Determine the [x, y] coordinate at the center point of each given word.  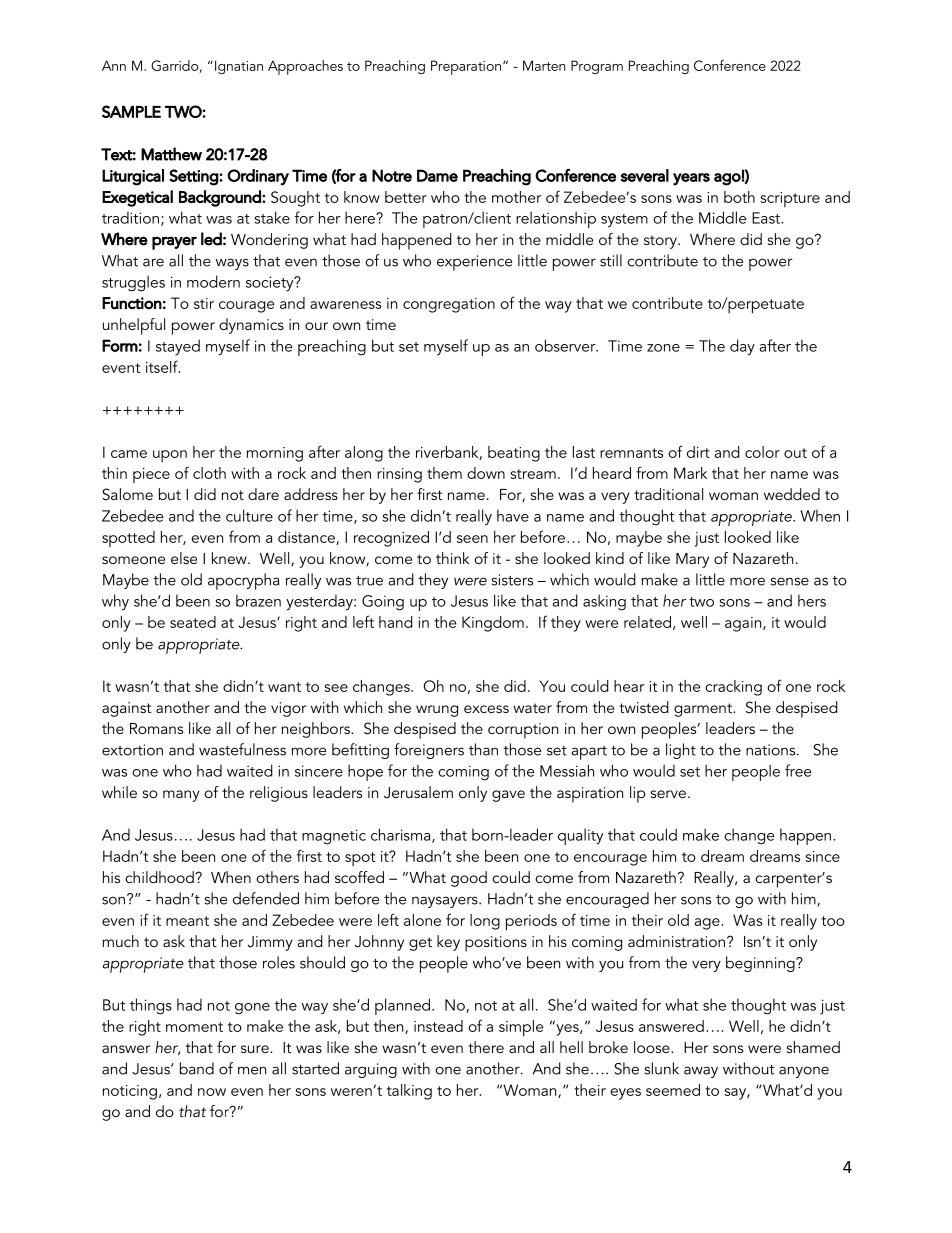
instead [438, 1026]
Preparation [466, 67]
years [691, 179]
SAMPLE [131, 111]
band [197, 1068]
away [701, 1072]
